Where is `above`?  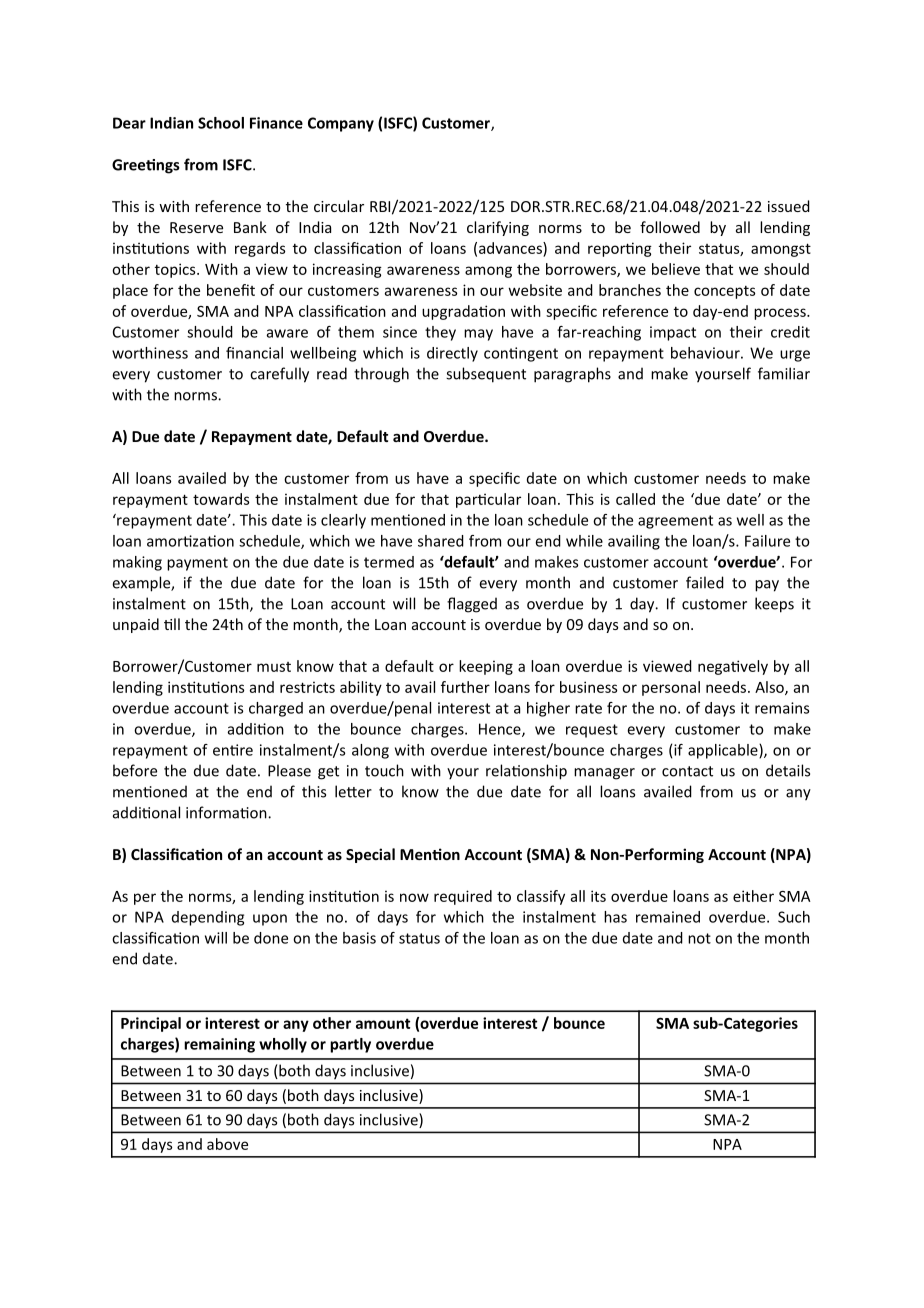
above is located at coordinates (227, 1144).
